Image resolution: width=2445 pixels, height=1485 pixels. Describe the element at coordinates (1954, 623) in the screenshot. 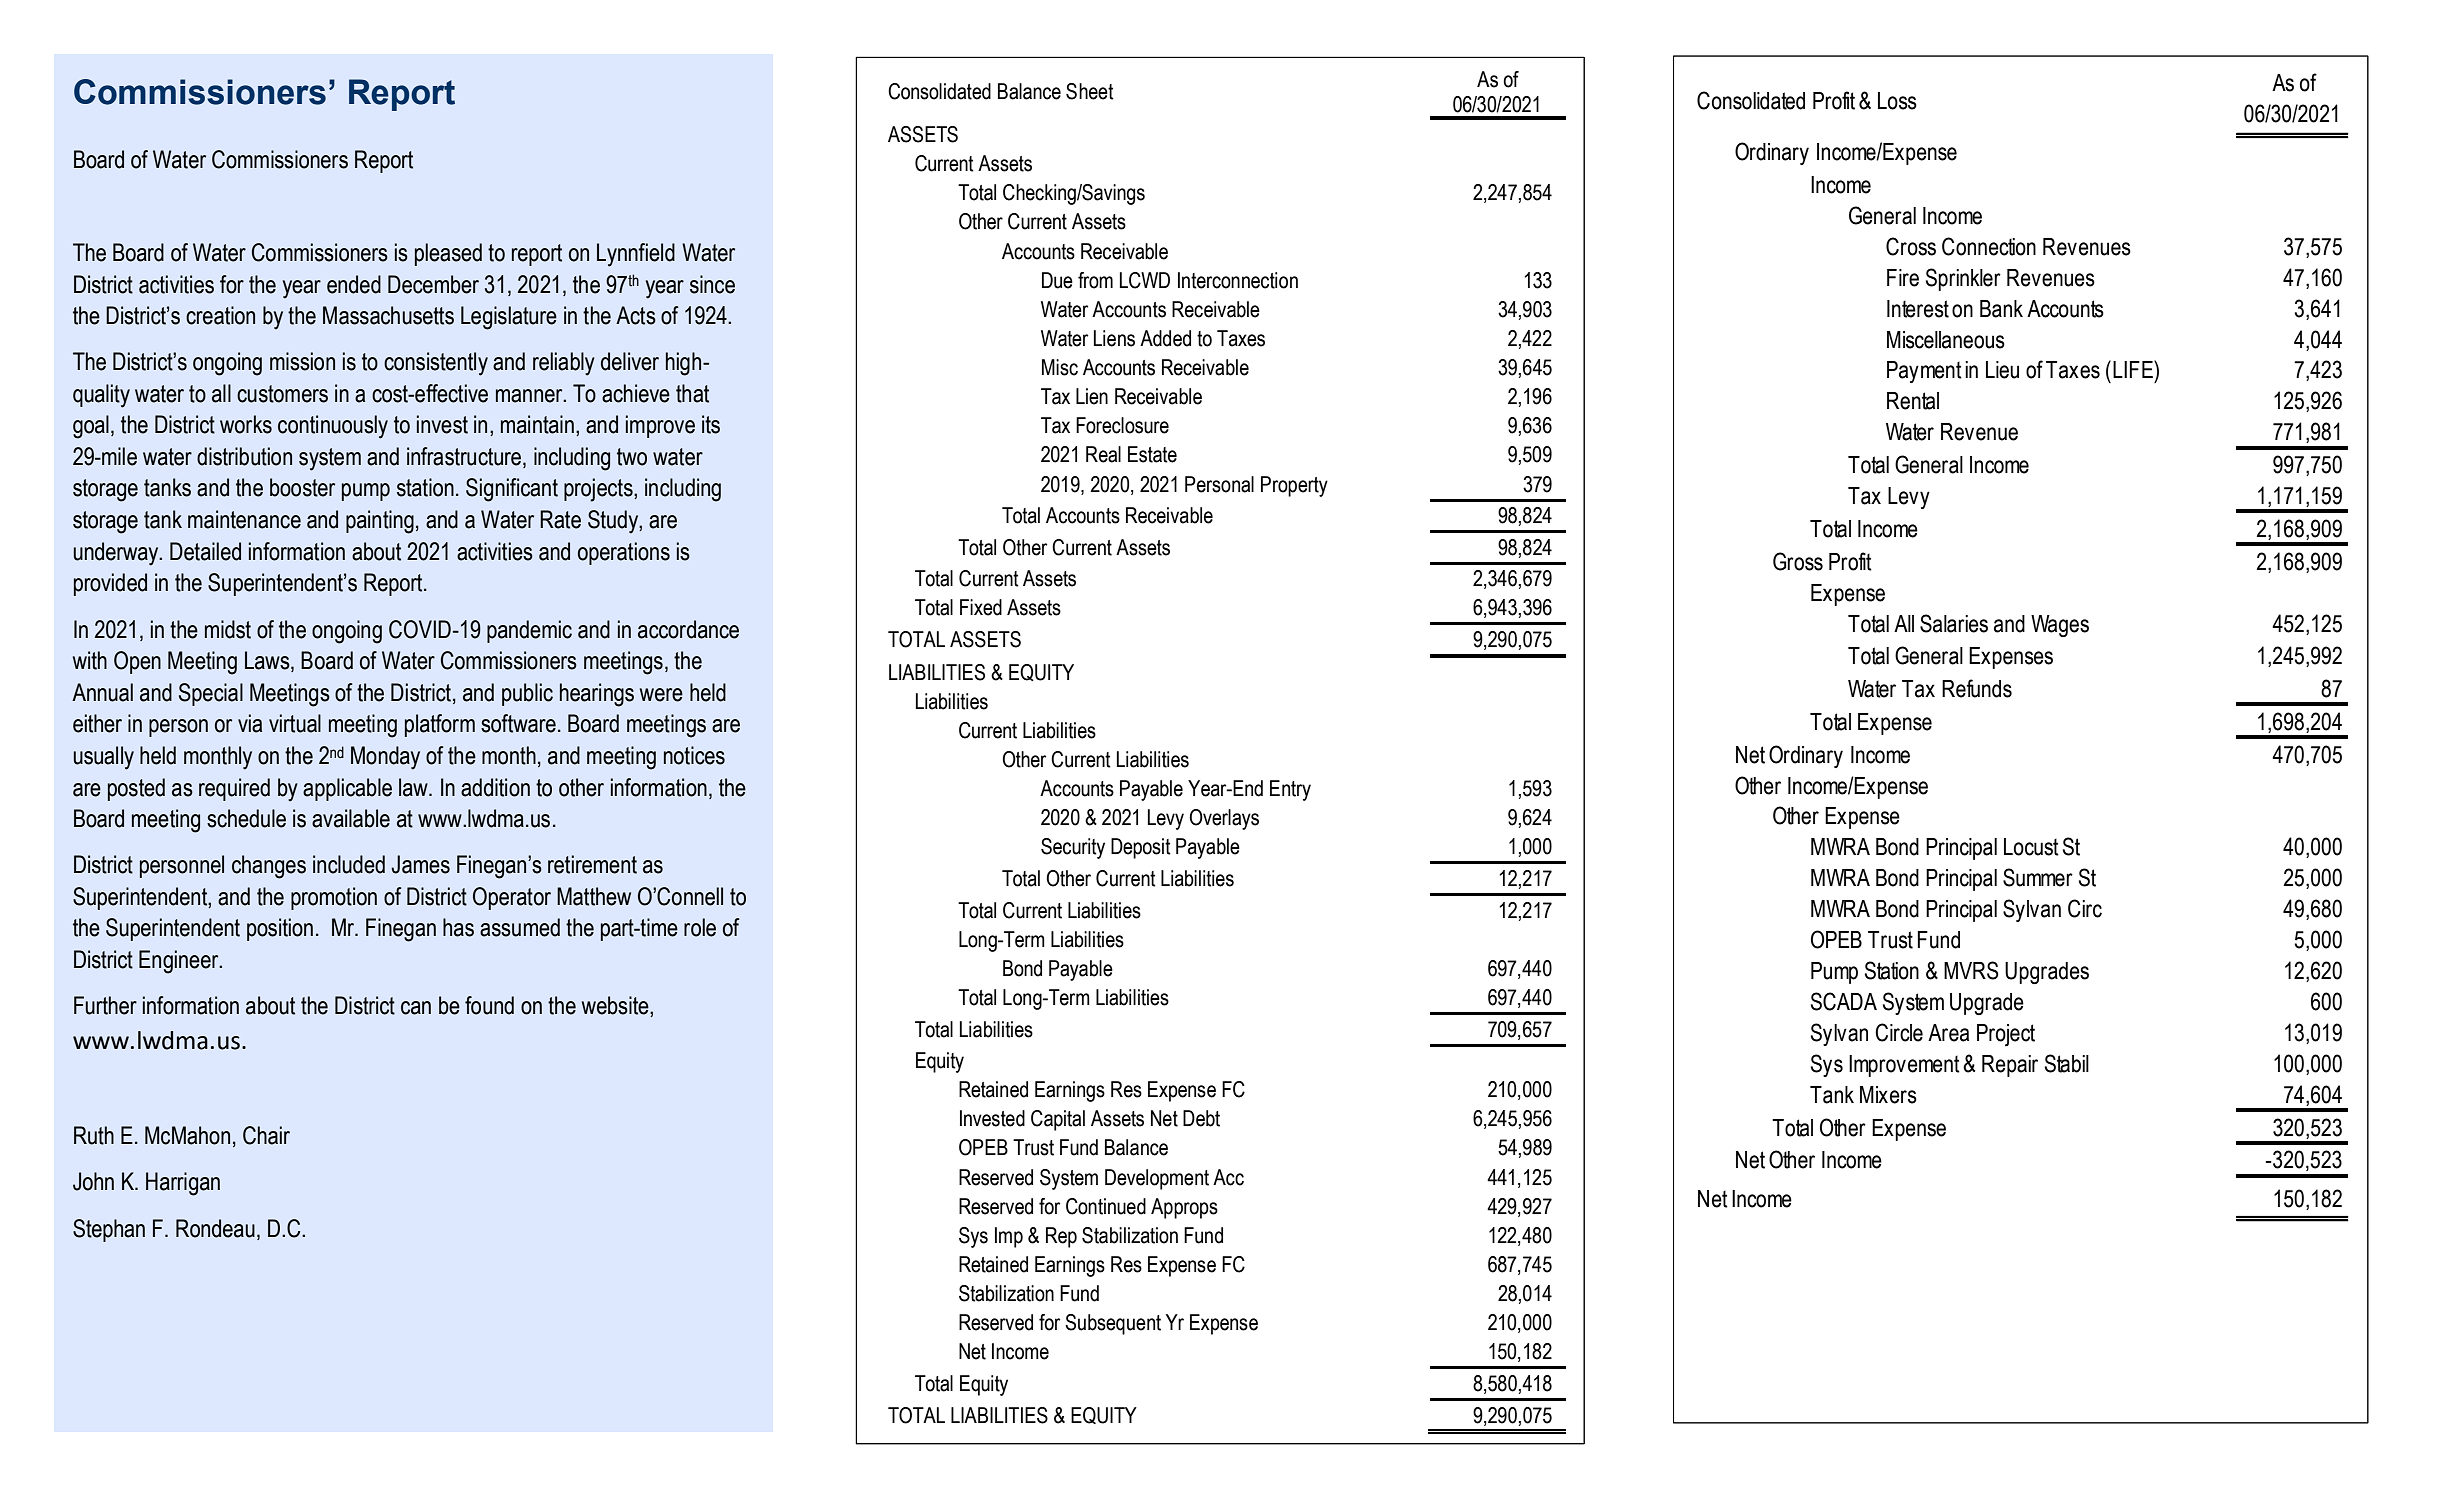

I see `Salaries` at that location.
